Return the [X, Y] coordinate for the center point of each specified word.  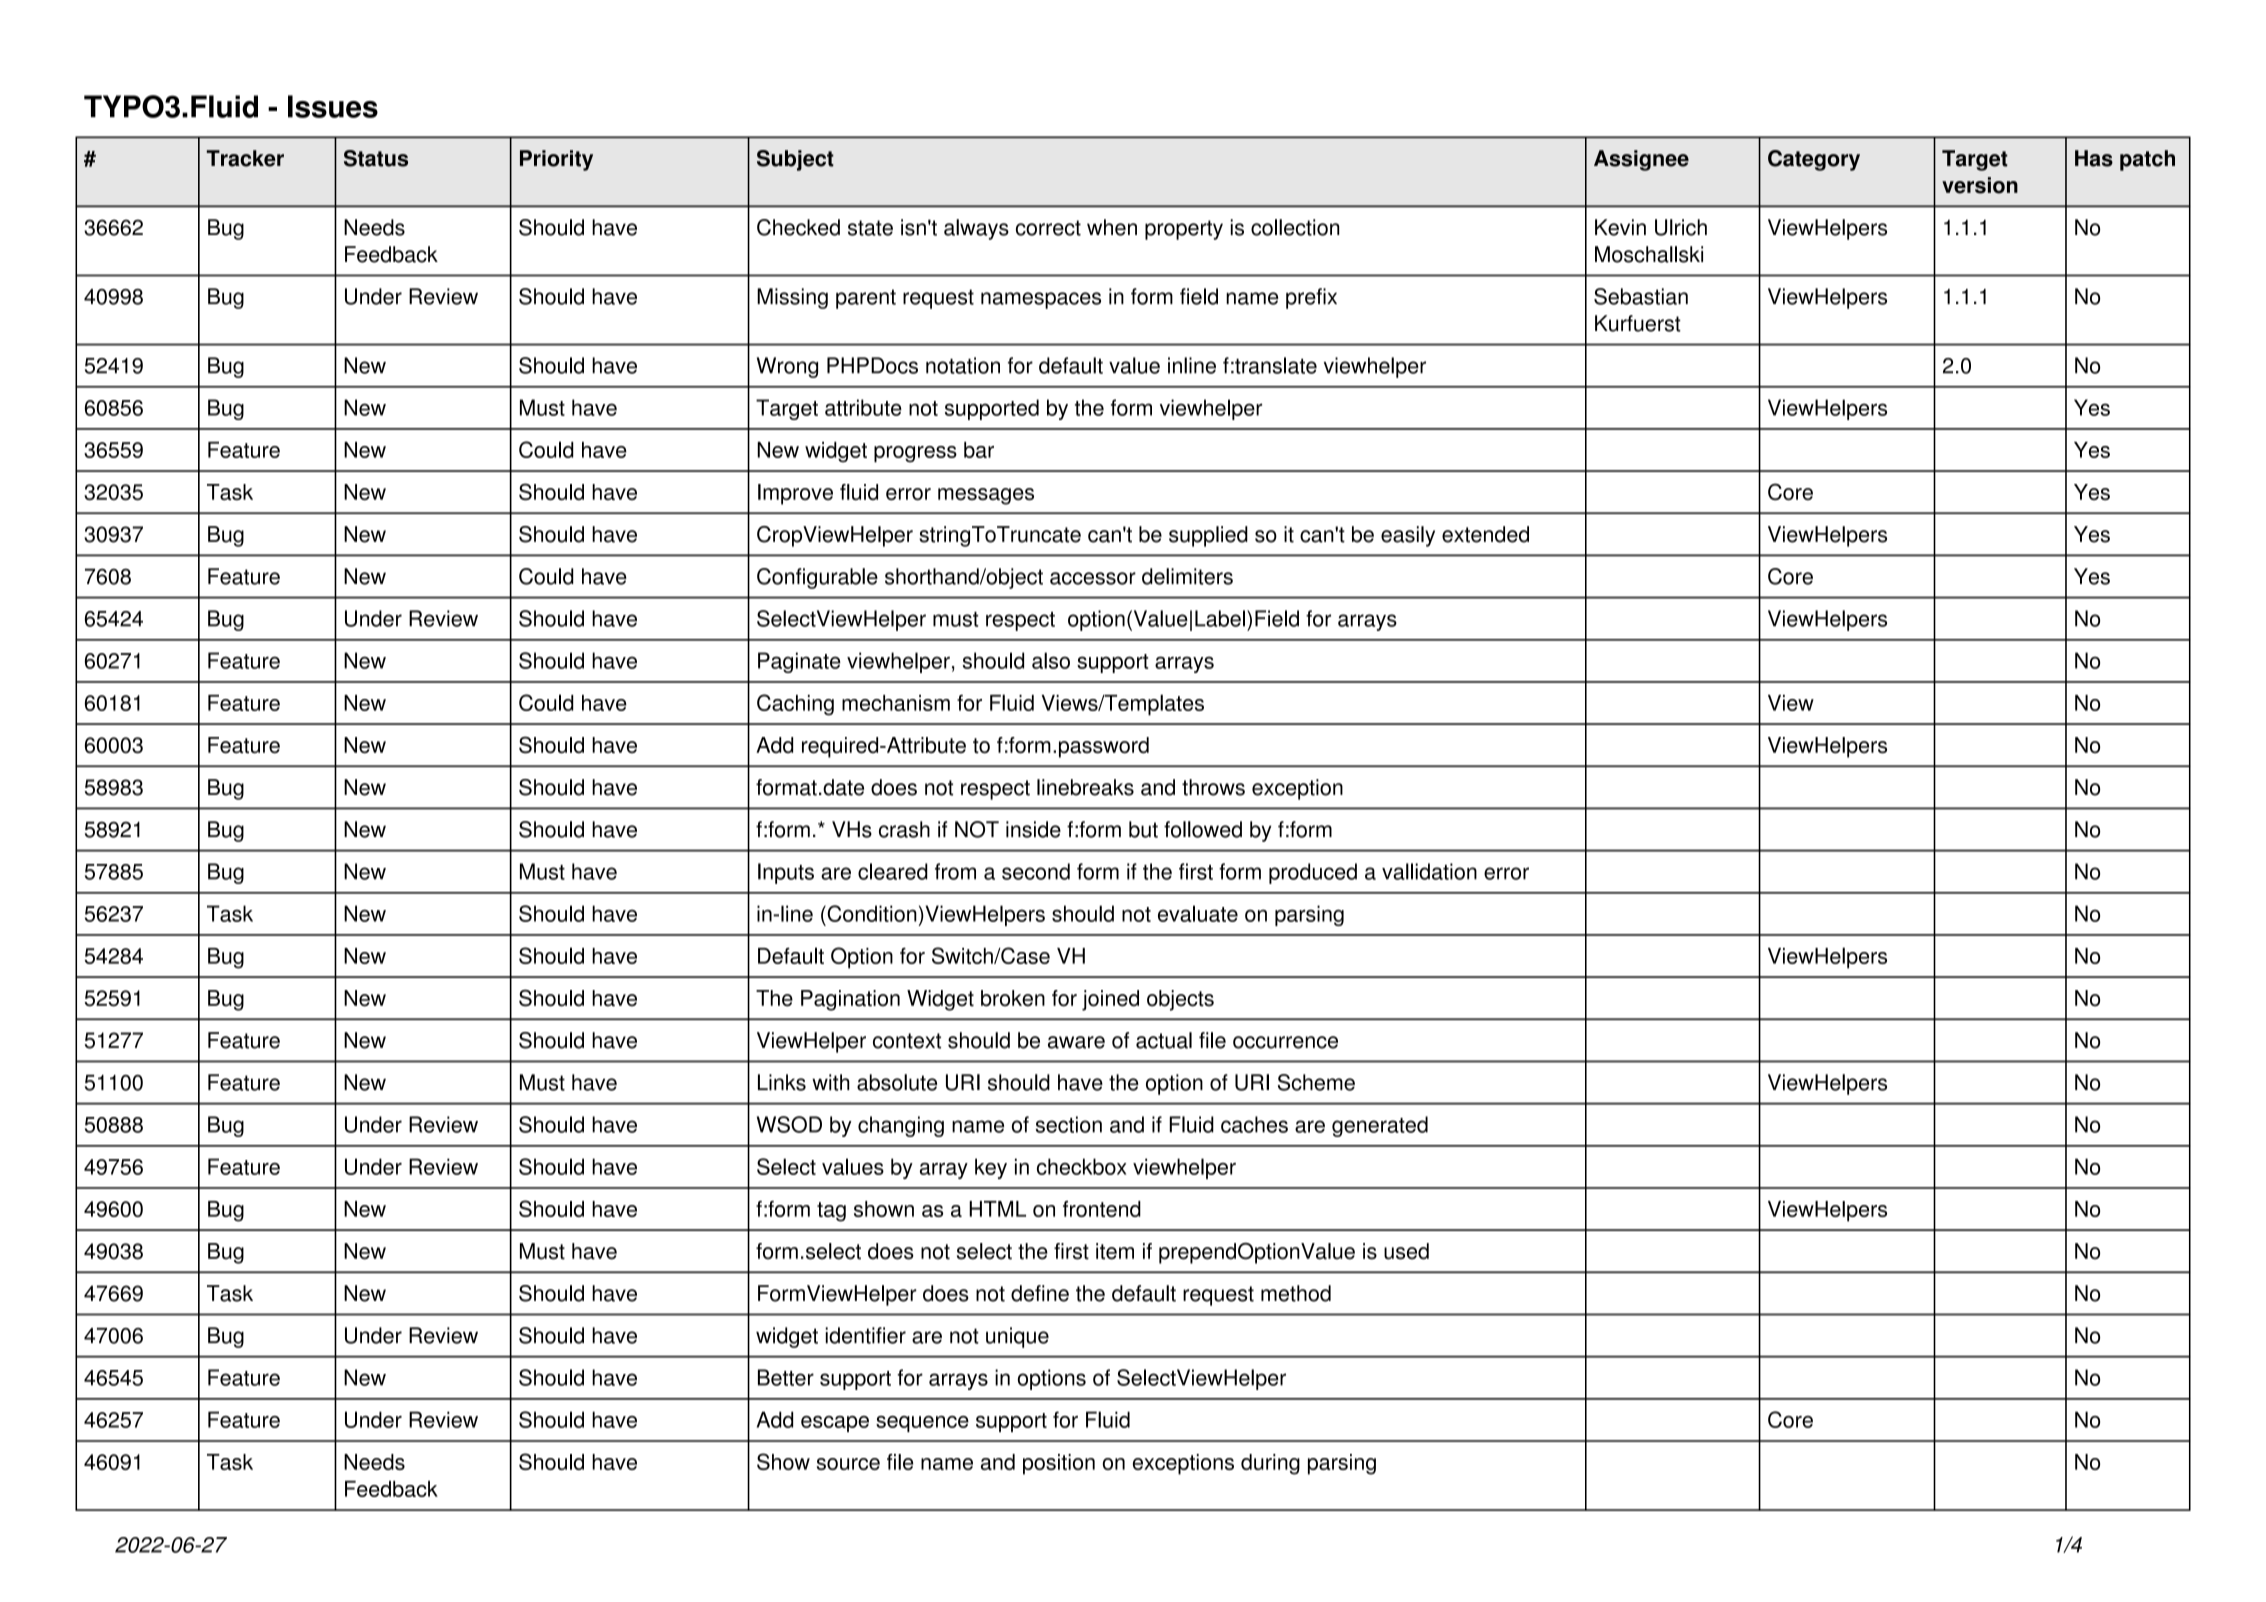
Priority [556, 160]
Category [1814, 160]
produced [1313, 873]
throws [1213, 787]
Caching [795, 705]
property [1184, 230]
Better [786, 1377]
